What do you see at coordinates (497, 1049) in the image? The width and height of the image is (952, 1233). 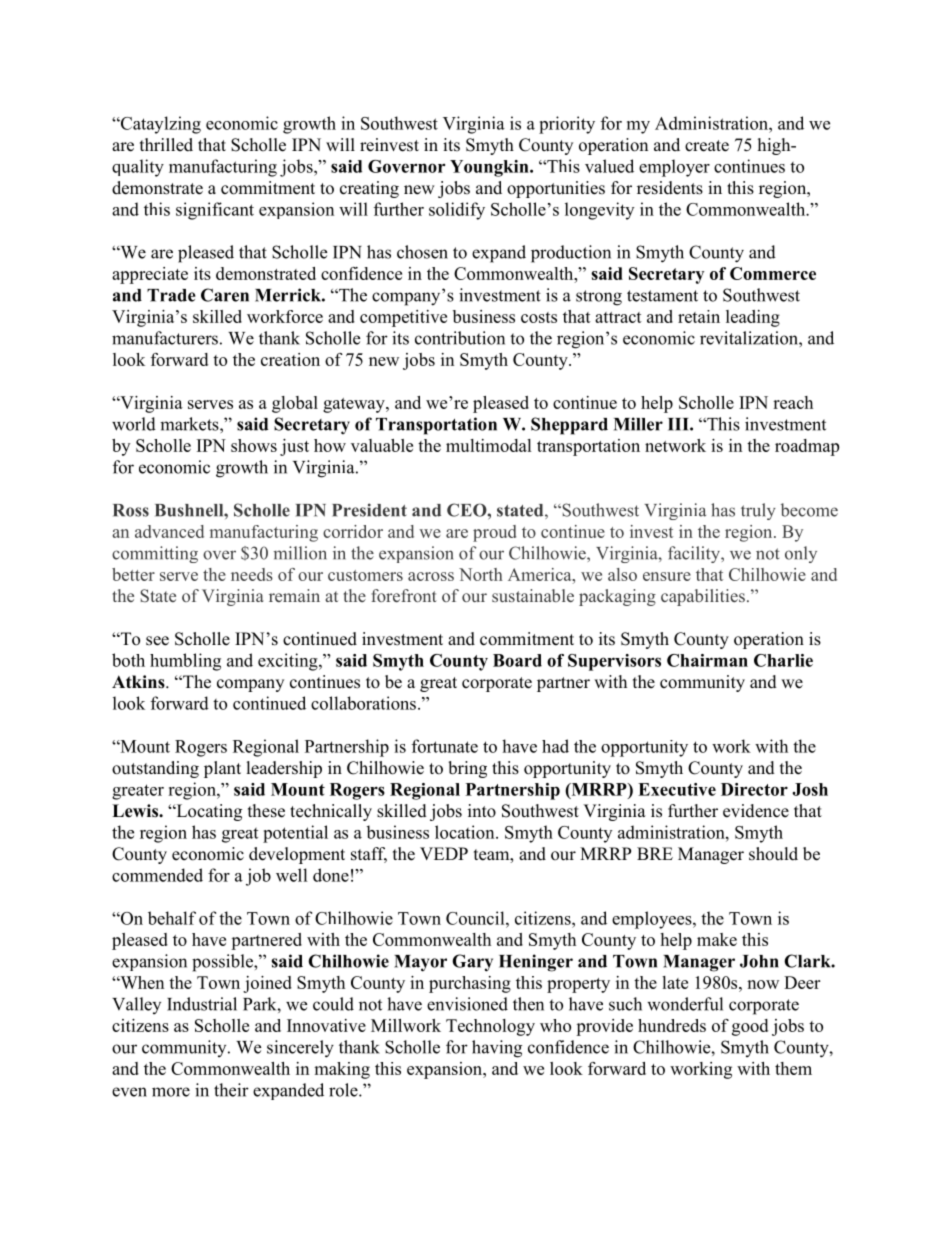 I see `having` at bounding box center [497, 1049].
